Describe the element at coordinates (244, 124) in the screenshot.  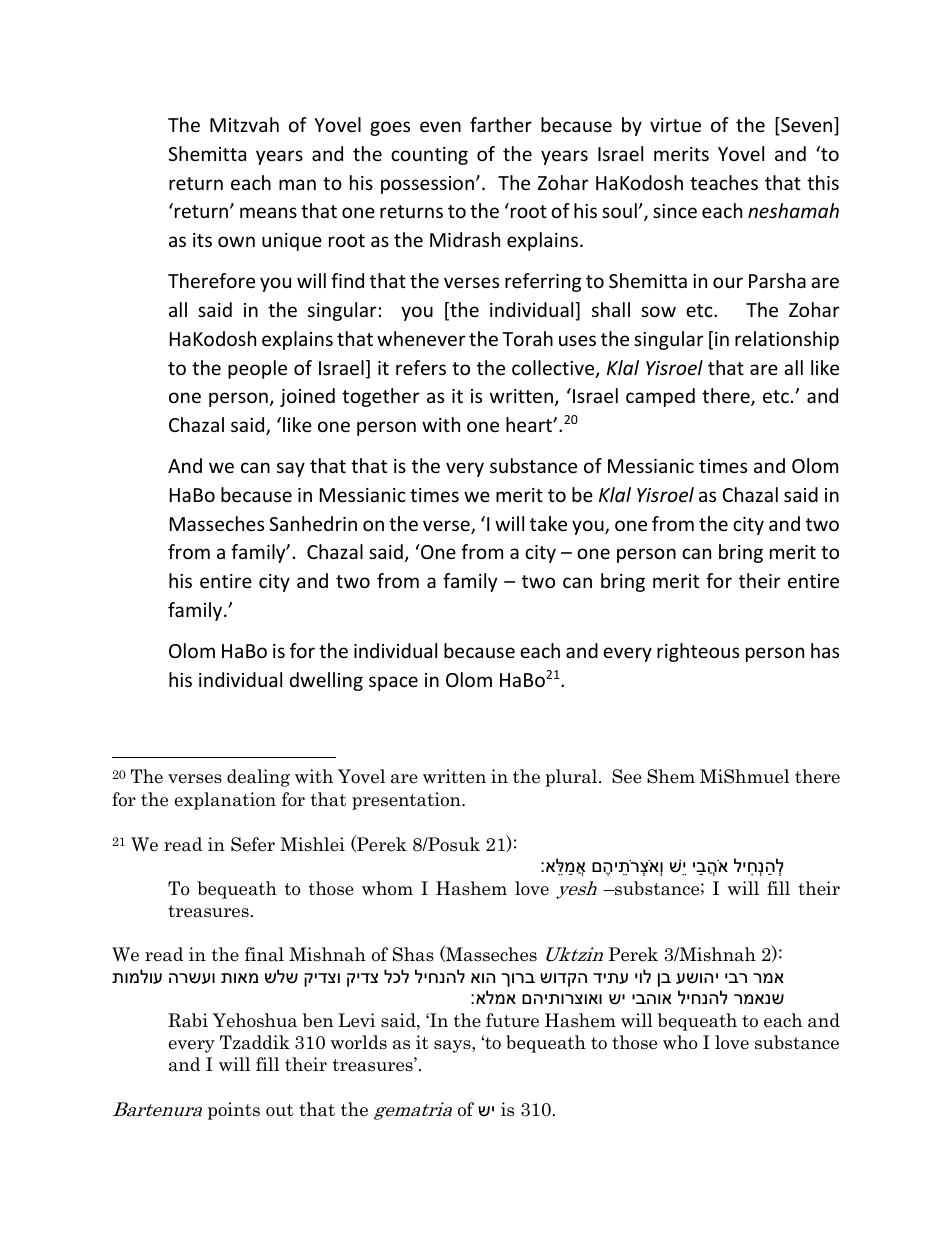
I see `Mitzvah` at that location.
